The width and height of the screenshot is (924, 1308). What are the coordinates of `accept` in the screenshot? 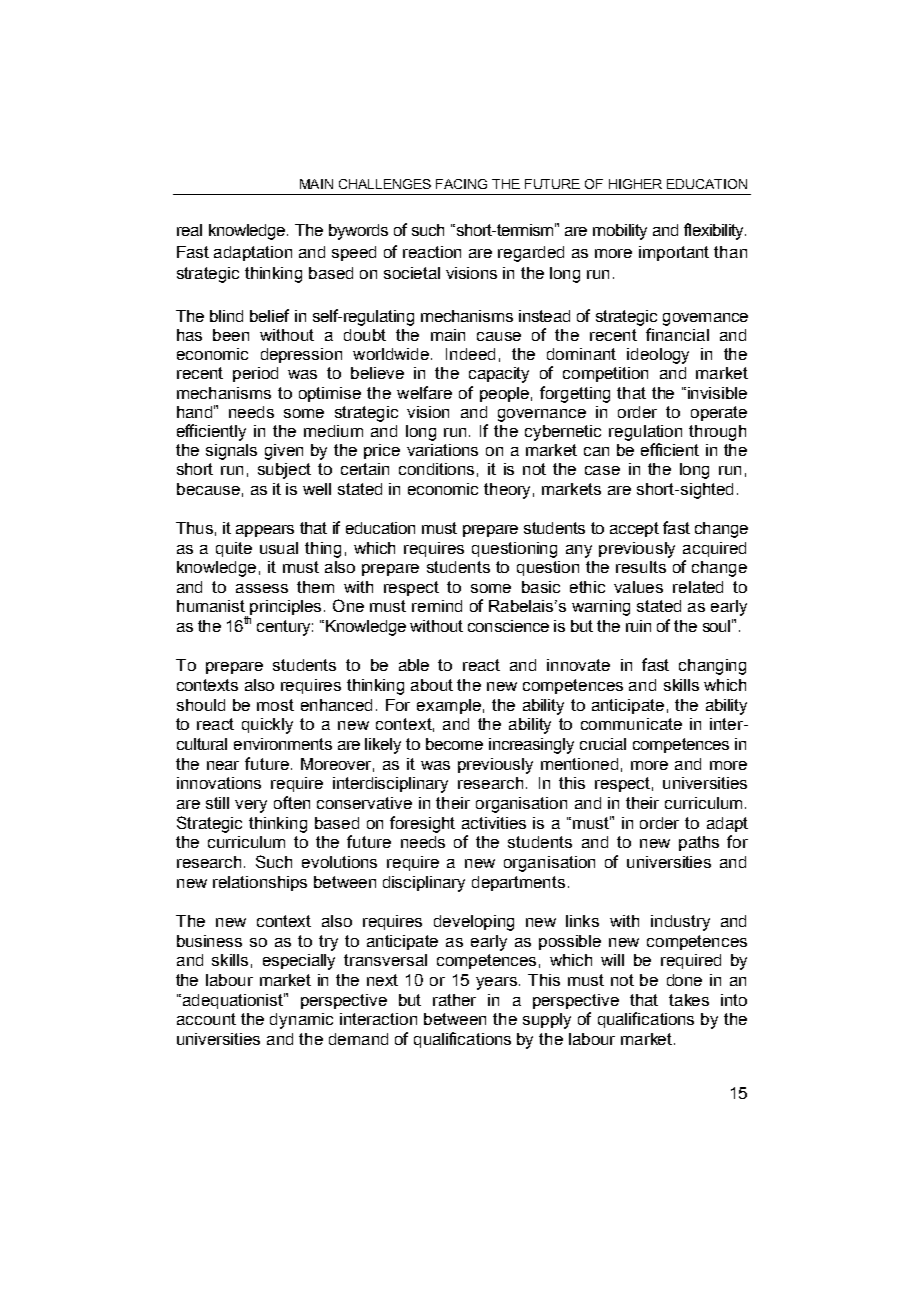 It's located at (634, 529).
